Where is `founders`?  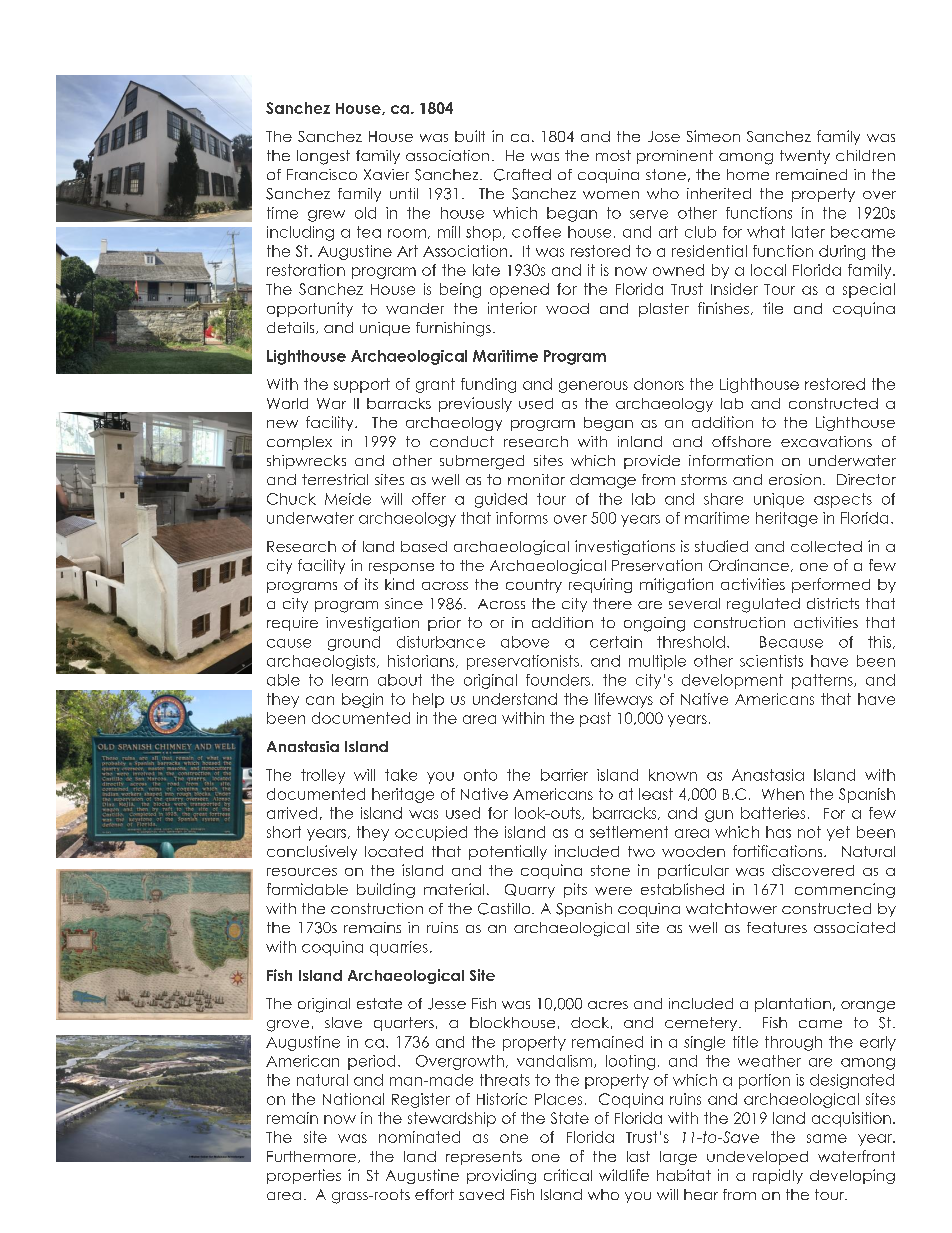 founders is located at coordinates (558, 680).
